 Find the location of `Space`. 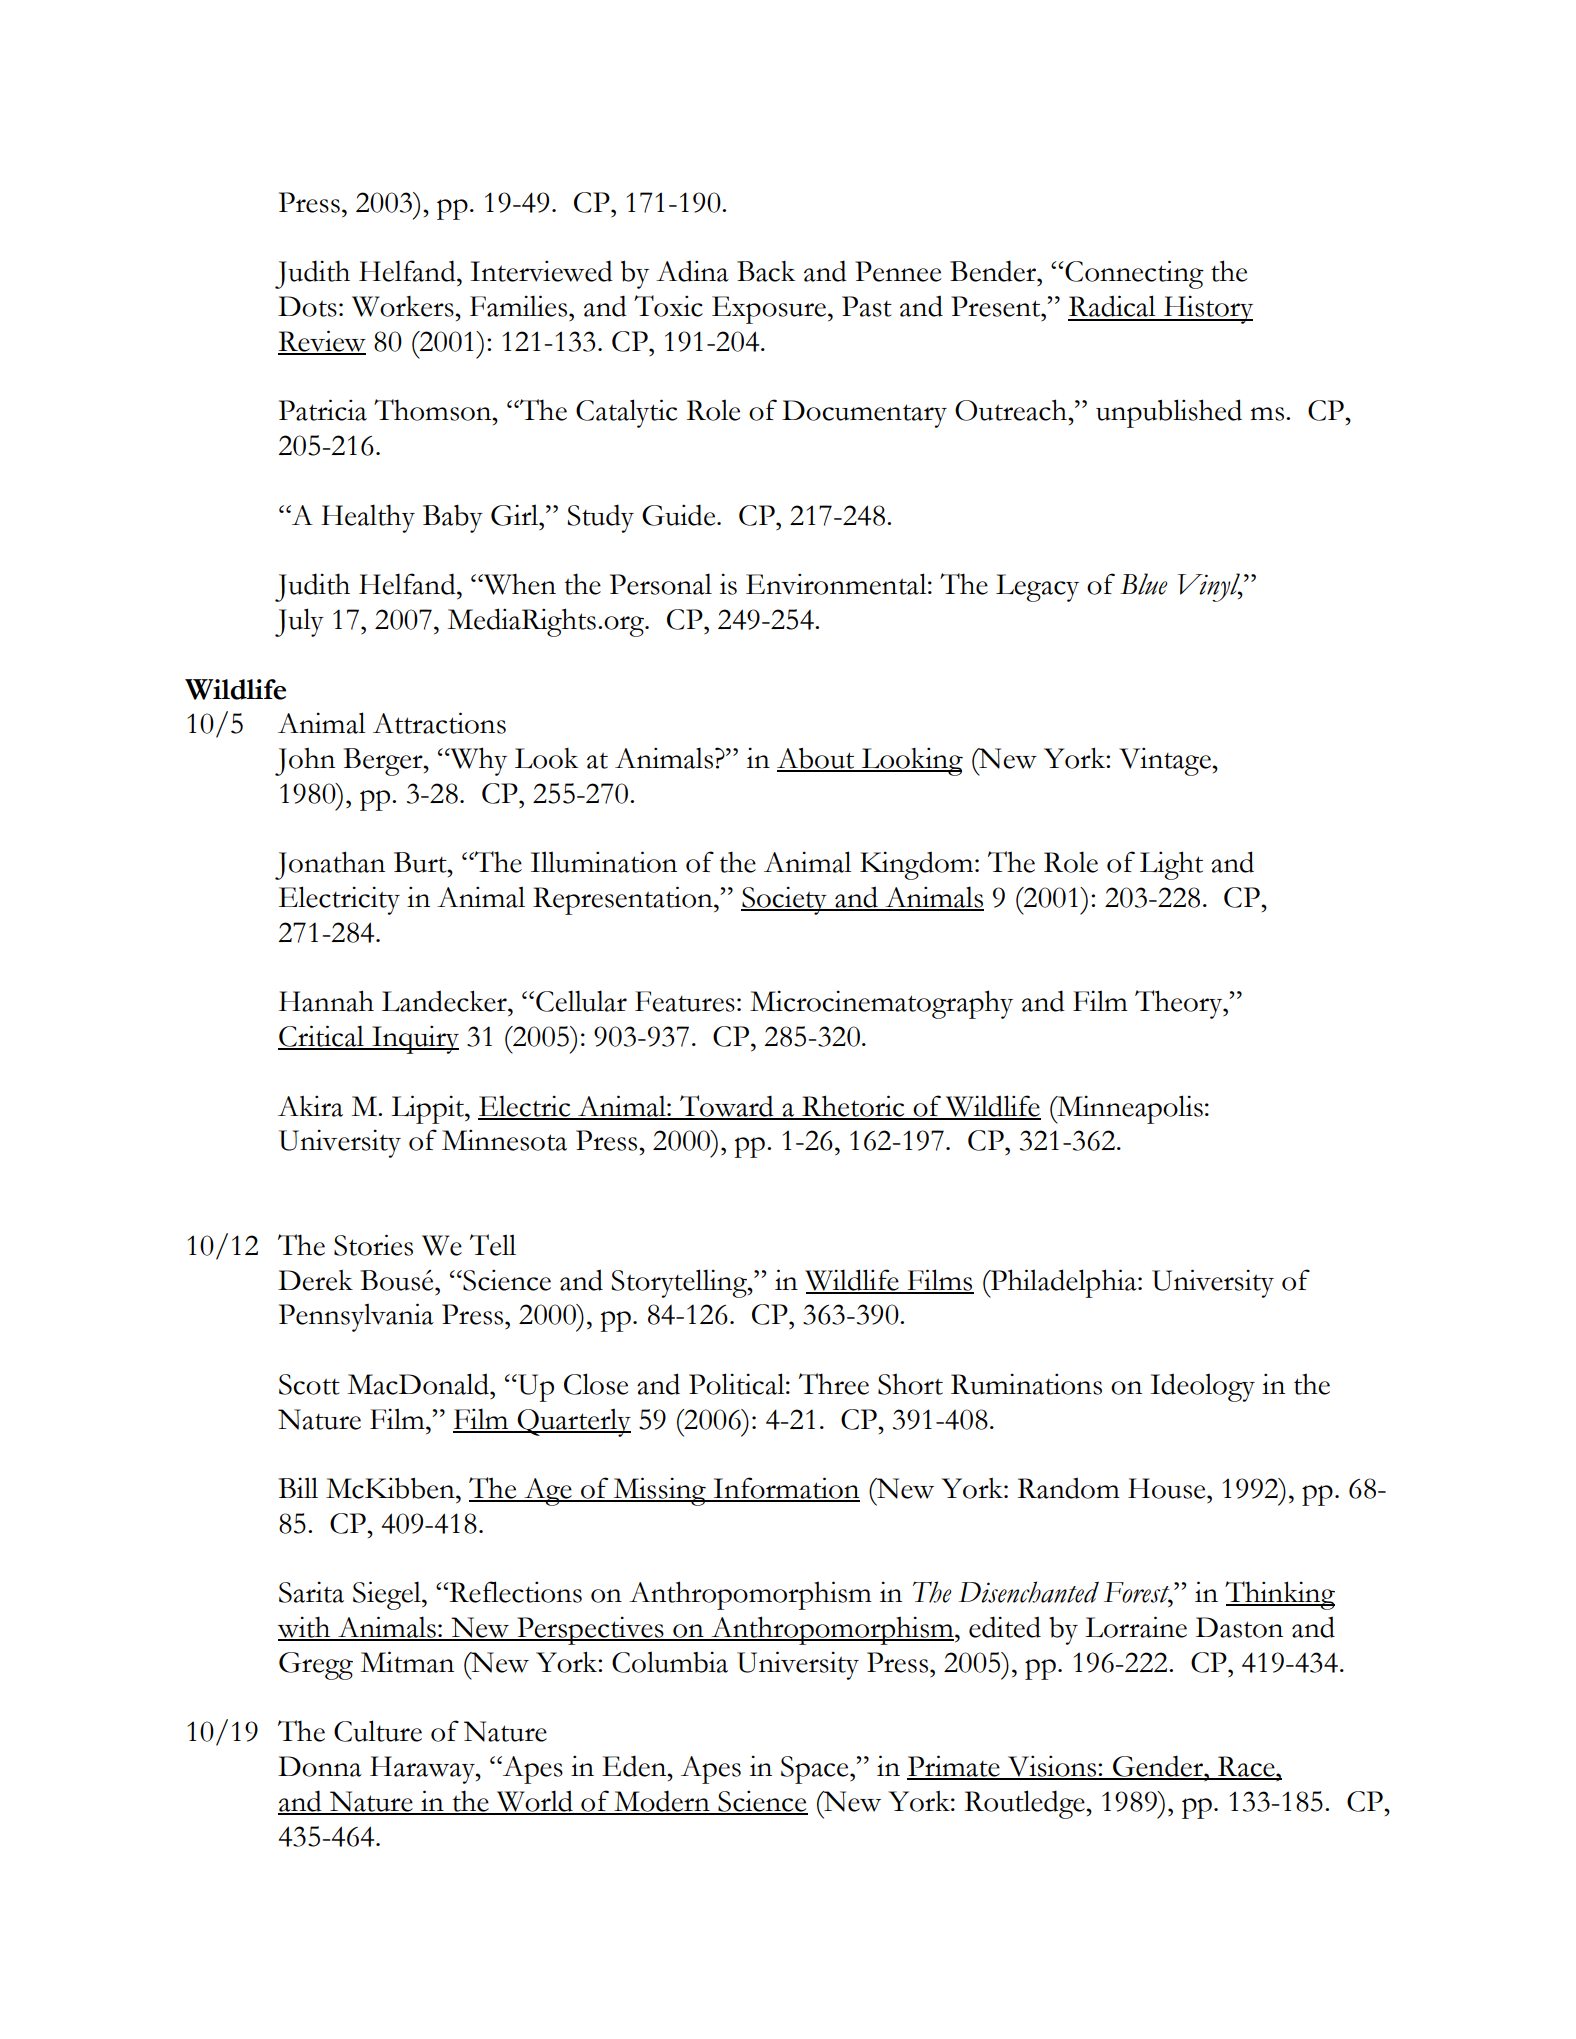

Space is located at coordinates (816, 1770).
